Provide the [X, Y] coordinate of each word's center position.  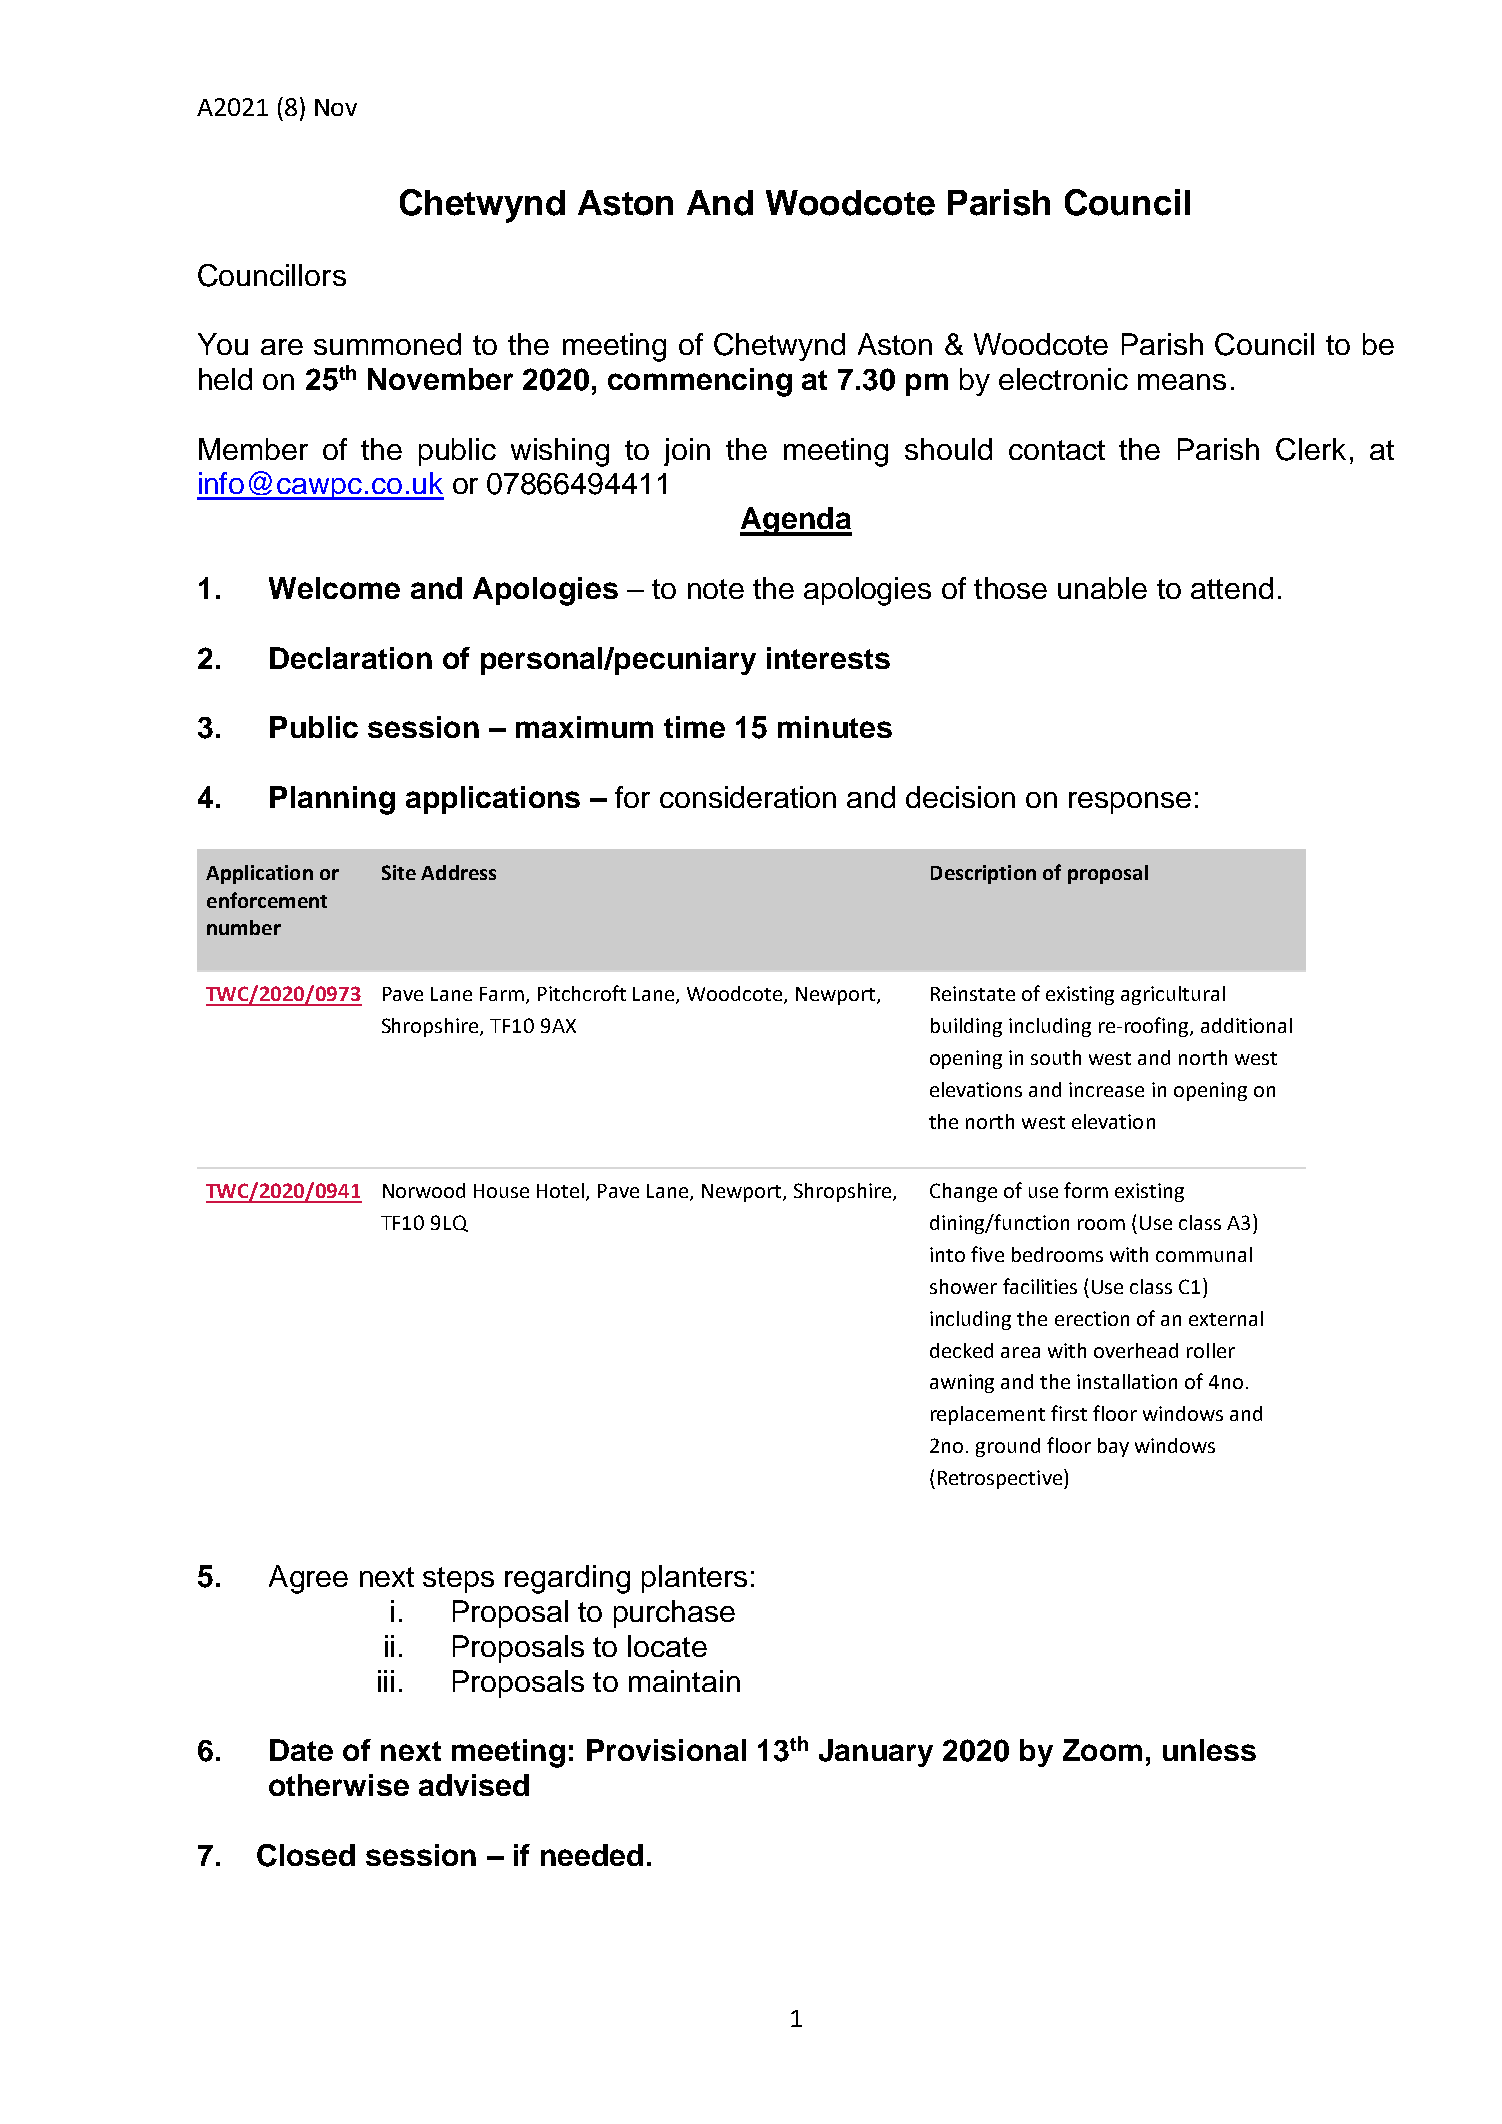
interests [828, 658]
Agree [308, 1579]
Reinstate [973, 993]
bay [1113, 1447]
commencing [700, 382]
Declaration [351, 658]
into [947, 1254]
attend [1232, 588]
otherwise [339, 1785]
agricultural [1173, 995]
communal [1204, 1254]
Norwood [424, 1190]
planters [694, 1579]
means [1182, 382]
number [244, 927]
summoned [387, 344]
